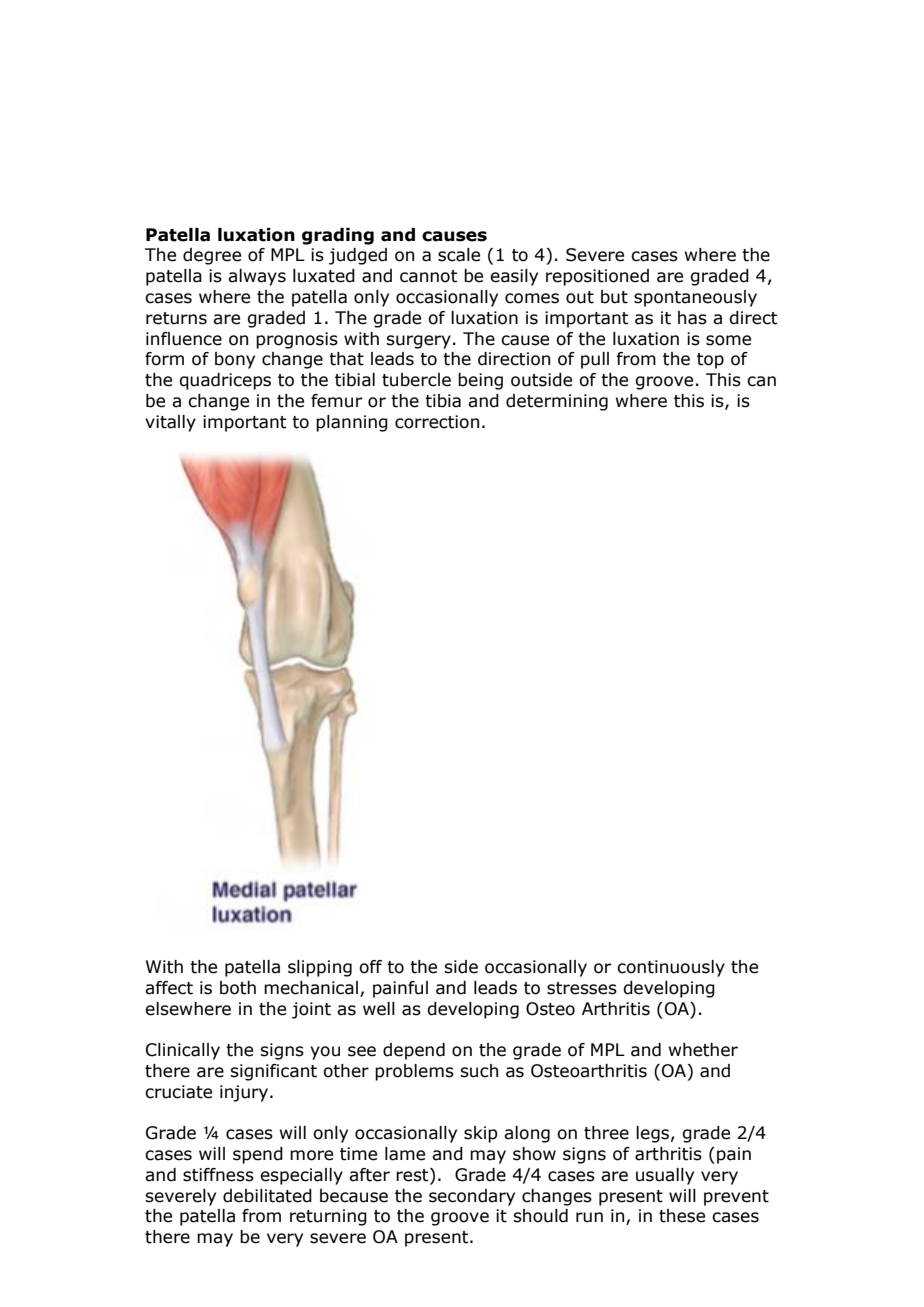 The height and width of the page is (1307, 924). Describe the element at coordinates (582, 988) in the page. I see `stresses` at that location.
